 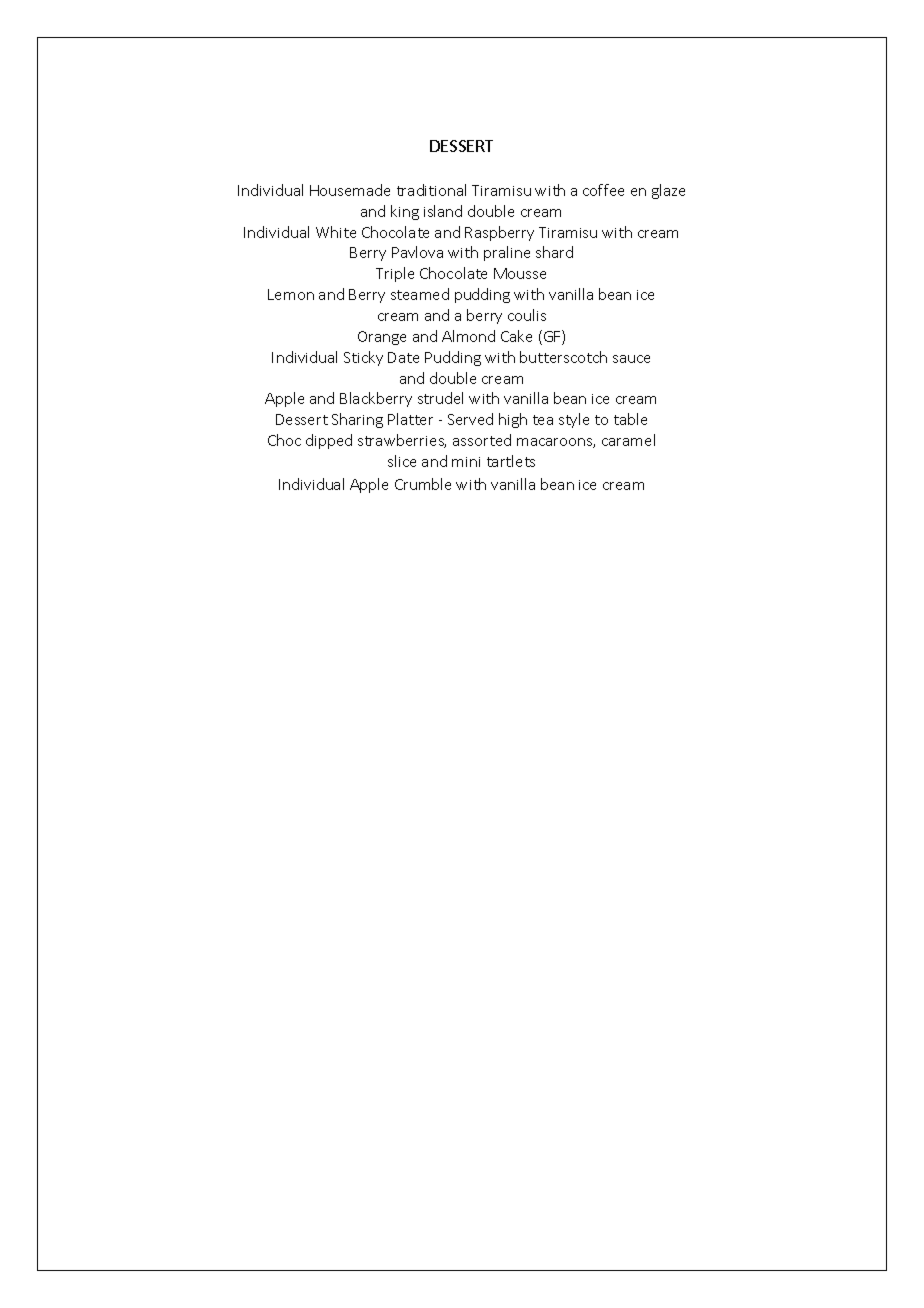 What do you see at coordinates (402, 461) in the page?
I see `slice` at bounding box center [402, 461].
